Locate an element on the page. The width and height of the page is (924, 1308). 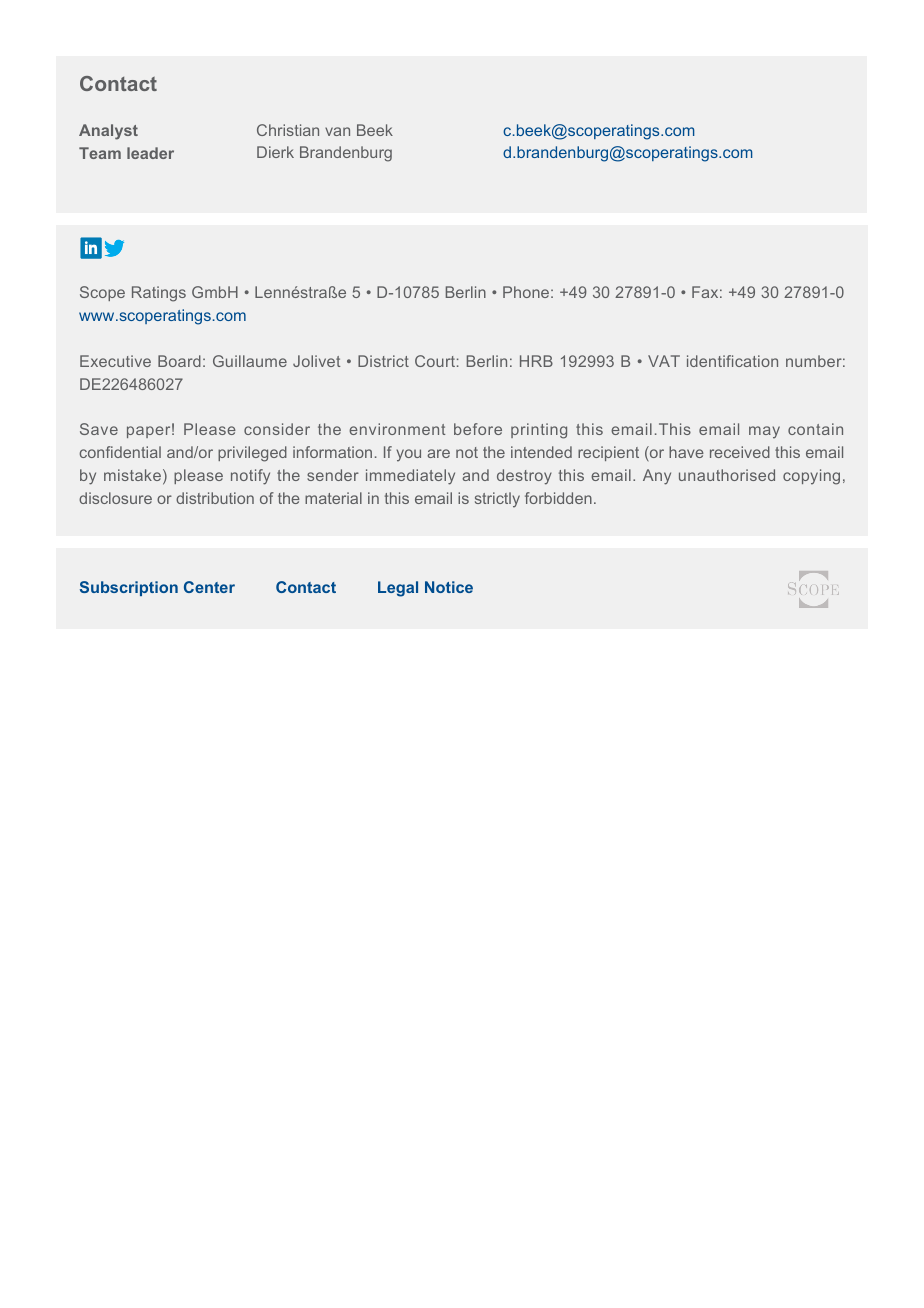
Center is located at coordinates (209, 587).
